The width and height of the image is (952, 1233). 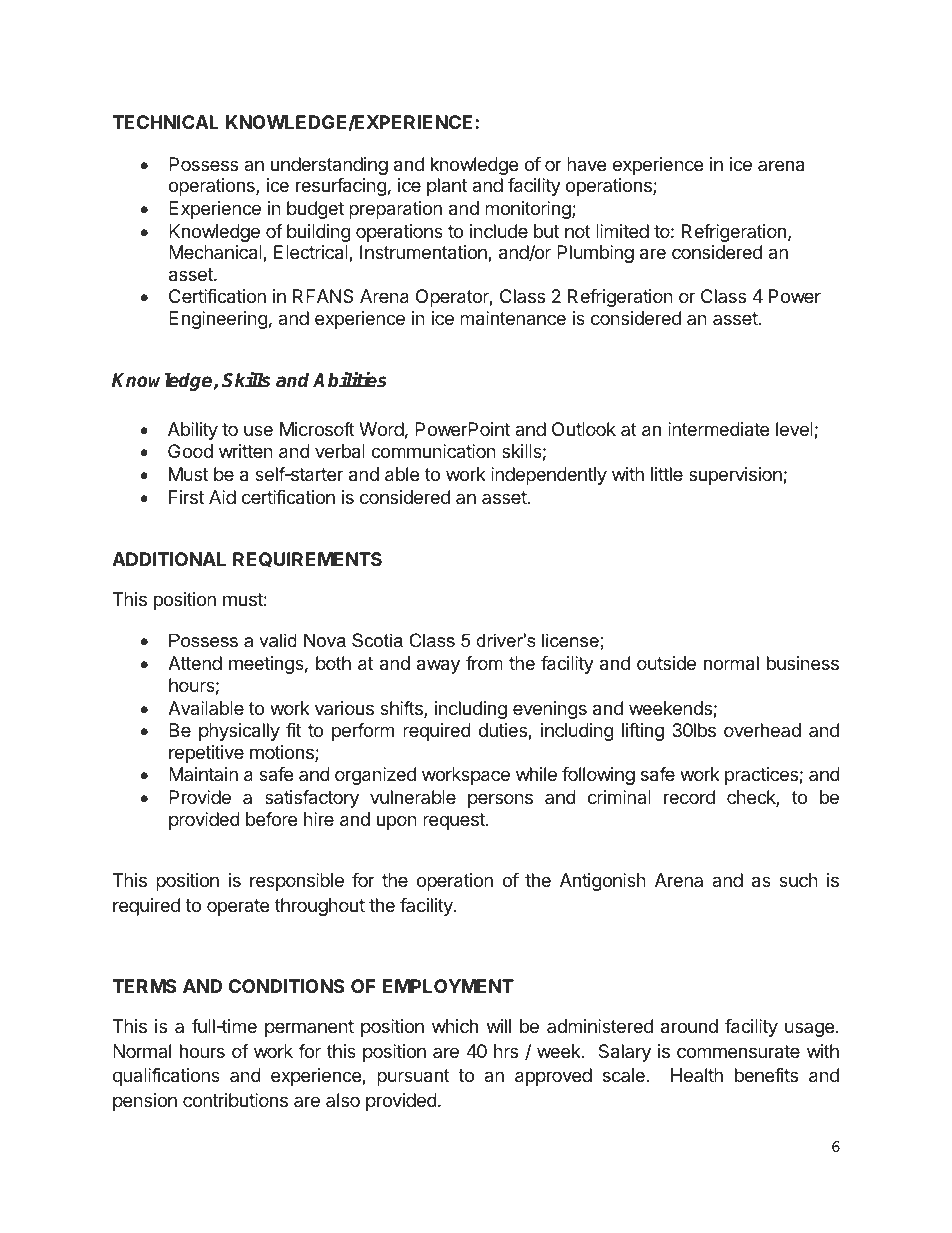 What do you see at coordinates (586, 164) in the image?
I see `have` at bounding box center [586, 164].
